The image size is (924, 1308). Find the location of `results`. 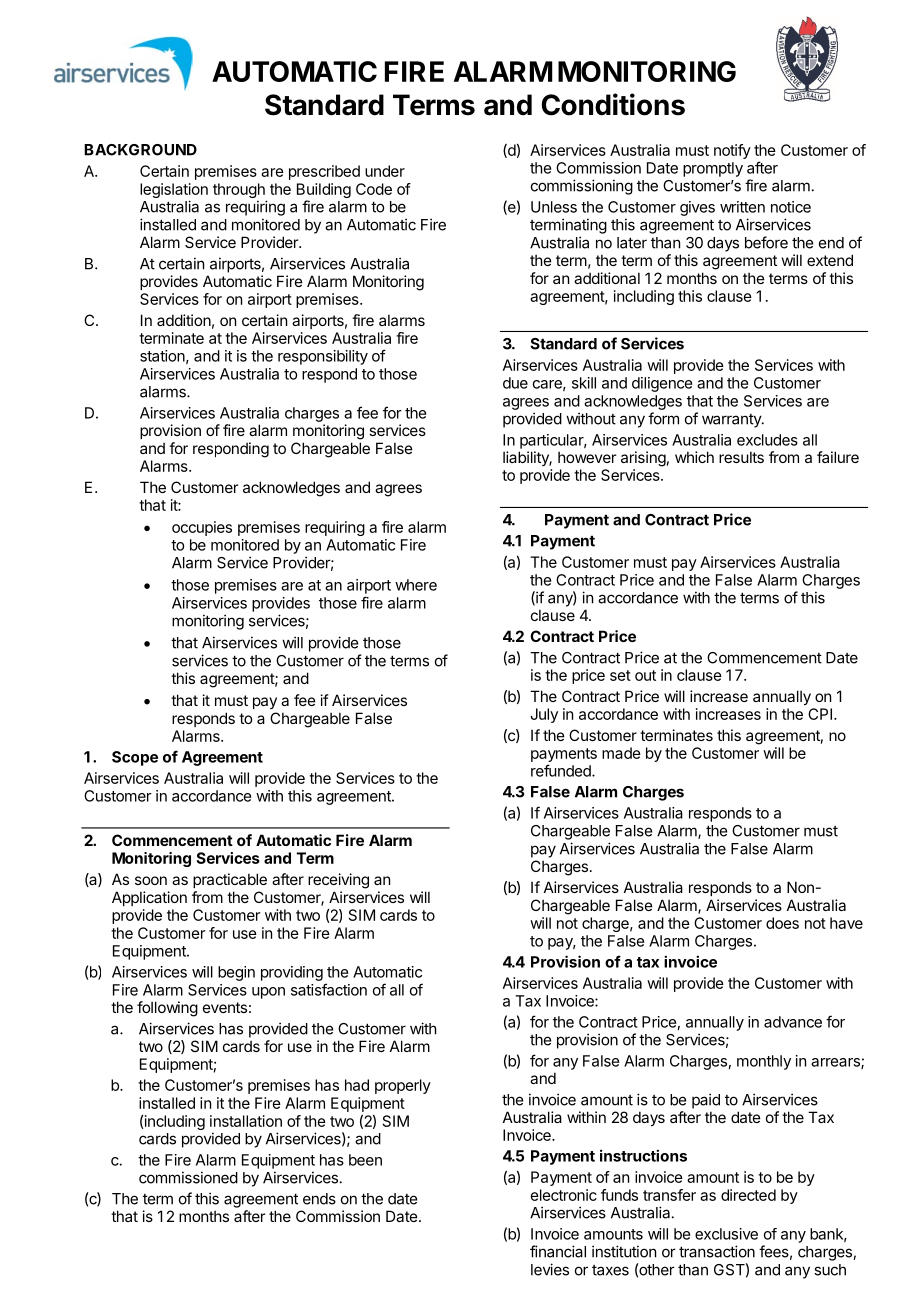

results is located at coordinates (741, 457).
